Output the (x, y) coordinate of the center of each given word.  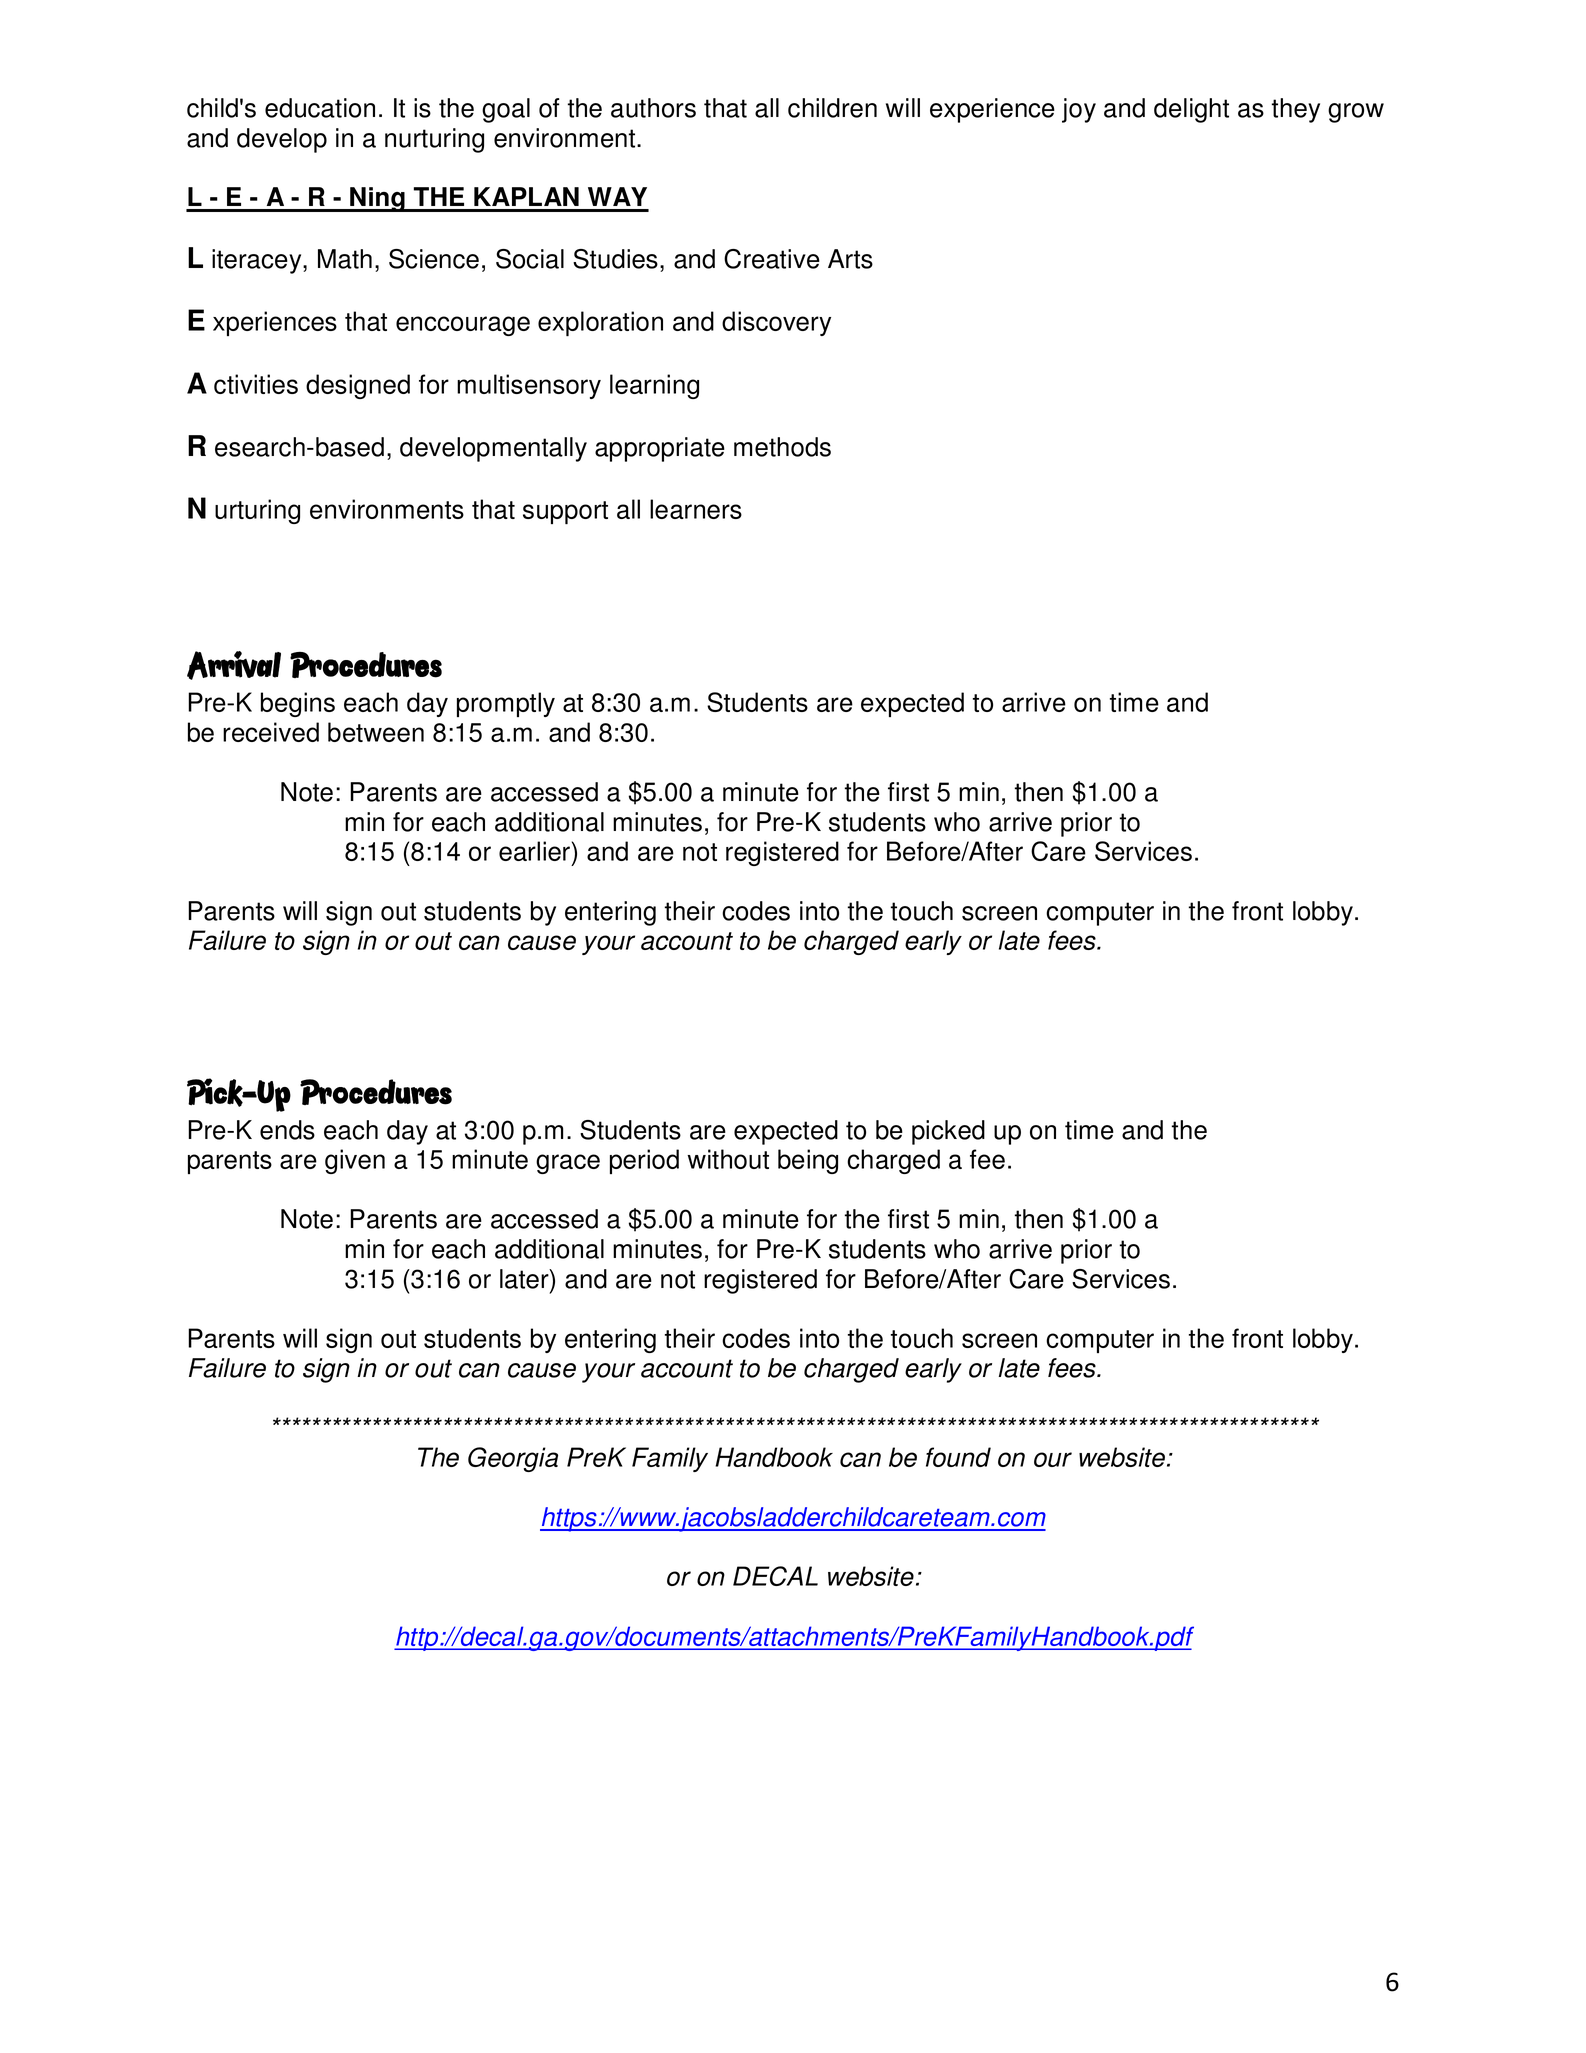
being (808, 1161)
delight (1191, 110)
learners (696, 509)
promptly (506, 704)
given (355, 1161)
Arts (850, 259)
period (644, 1161)
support (565, 512)
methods (782, 447)
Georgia (513, 1459)
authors (653, 108)
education (320, 108)
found (958, 1457)
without (728, 1159)
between (376, 732)
